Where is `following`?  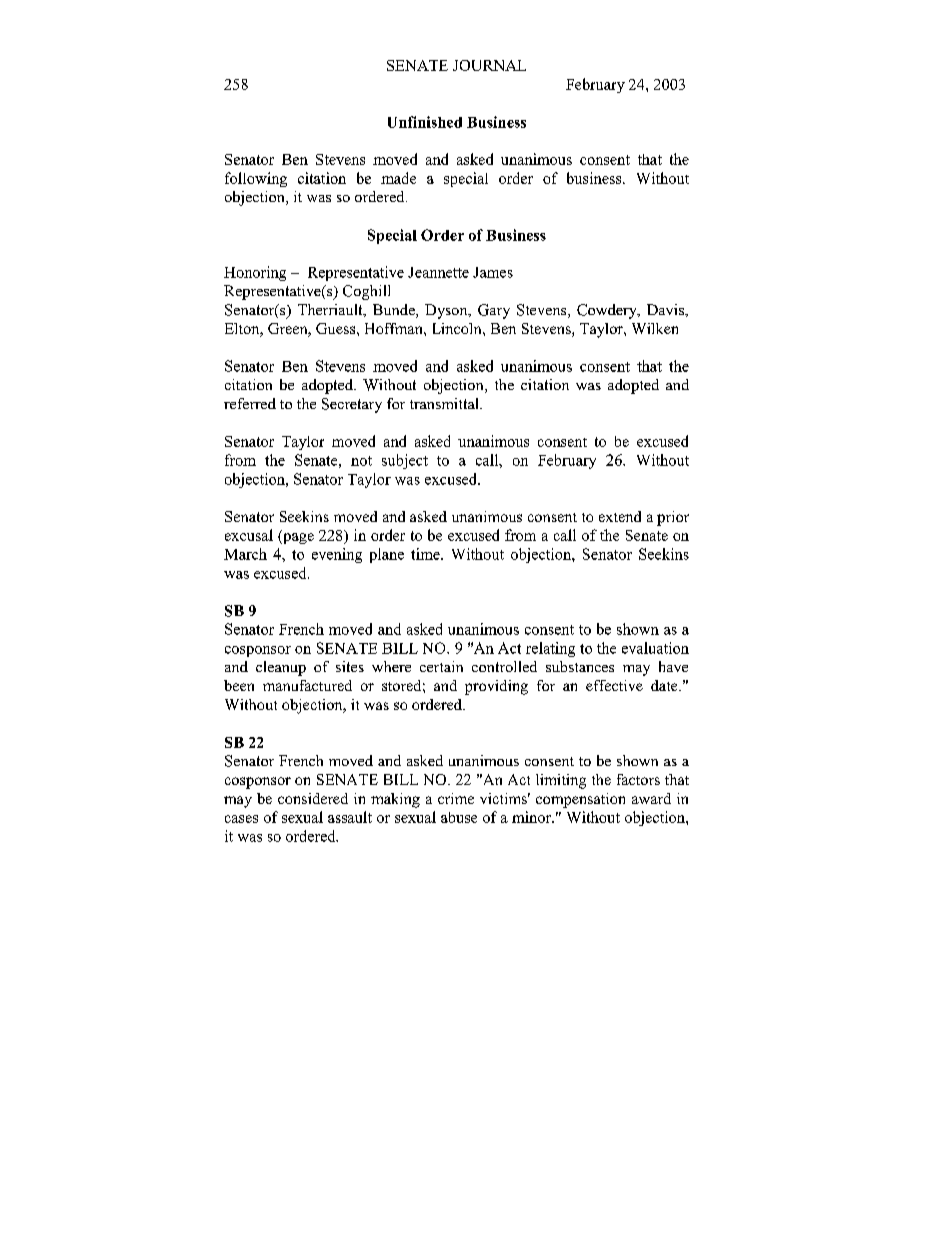
following is located at coordinates (256, 179).
